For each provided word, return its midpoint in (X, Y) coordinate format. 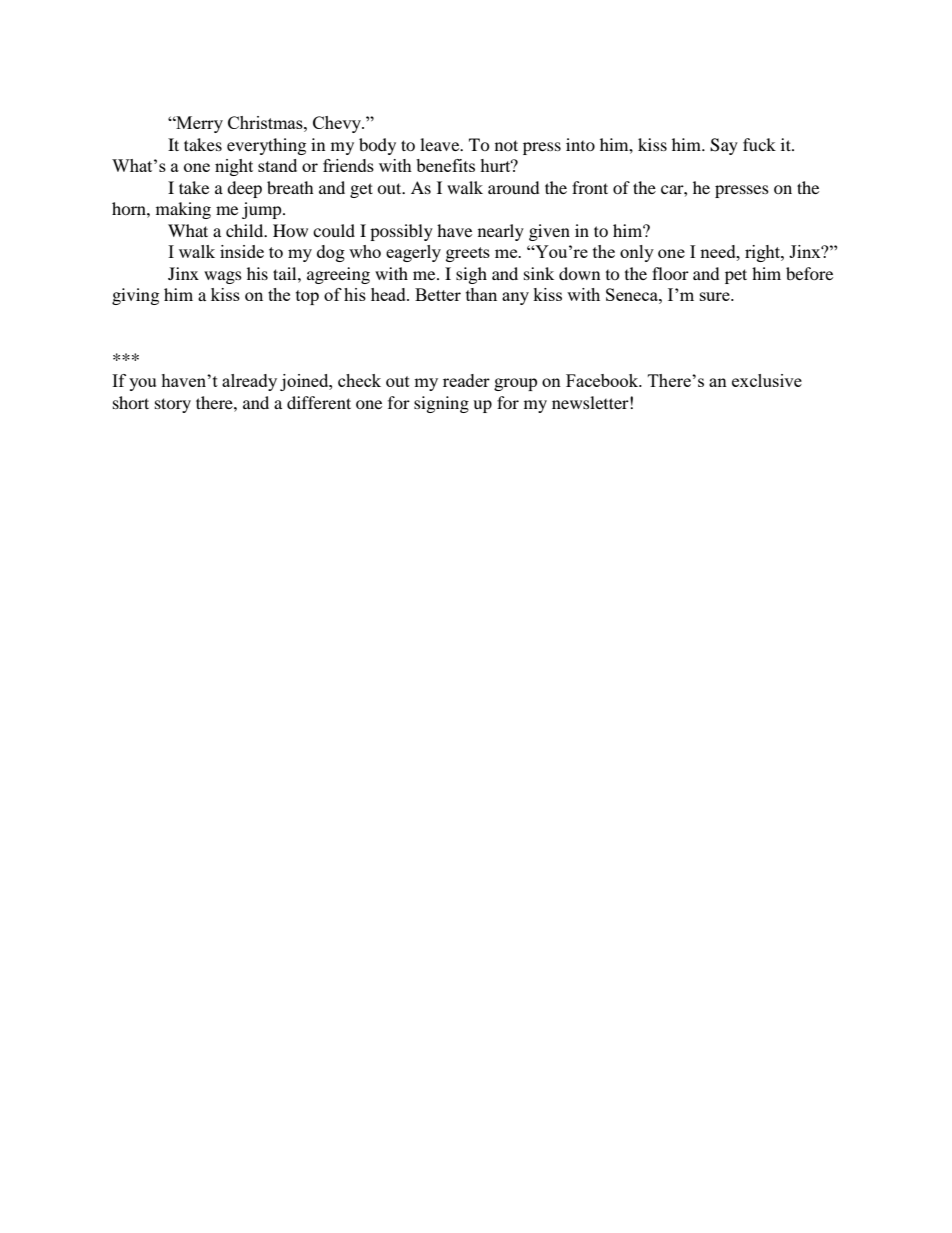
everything (266, 146)
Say (724, 146)
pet (736, 276)
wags (223, 277)
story (173, 405)
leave (441, 144)
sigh (471, 275)
